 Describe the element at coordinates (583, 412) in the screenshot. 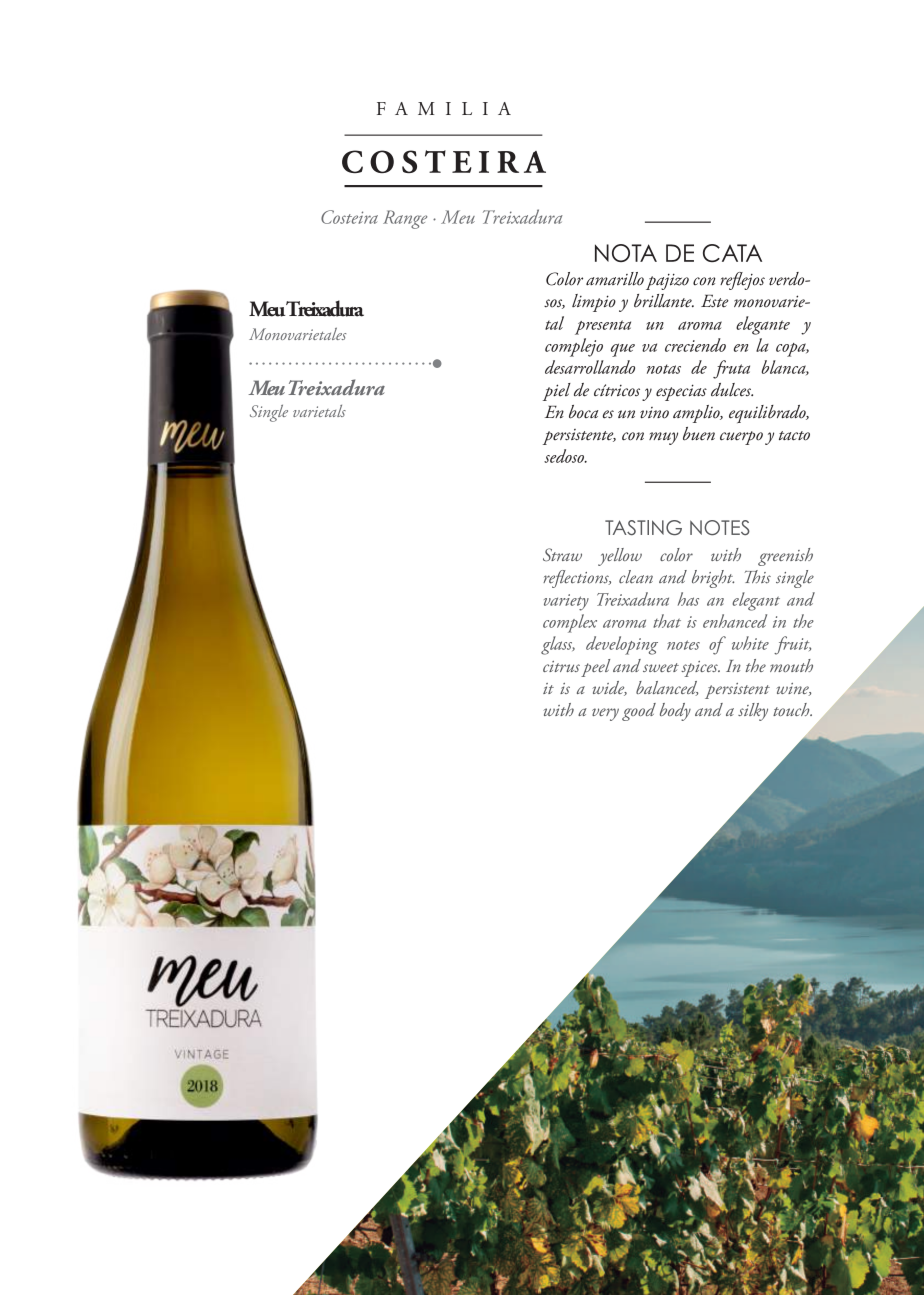

I see `boca` at that location.
